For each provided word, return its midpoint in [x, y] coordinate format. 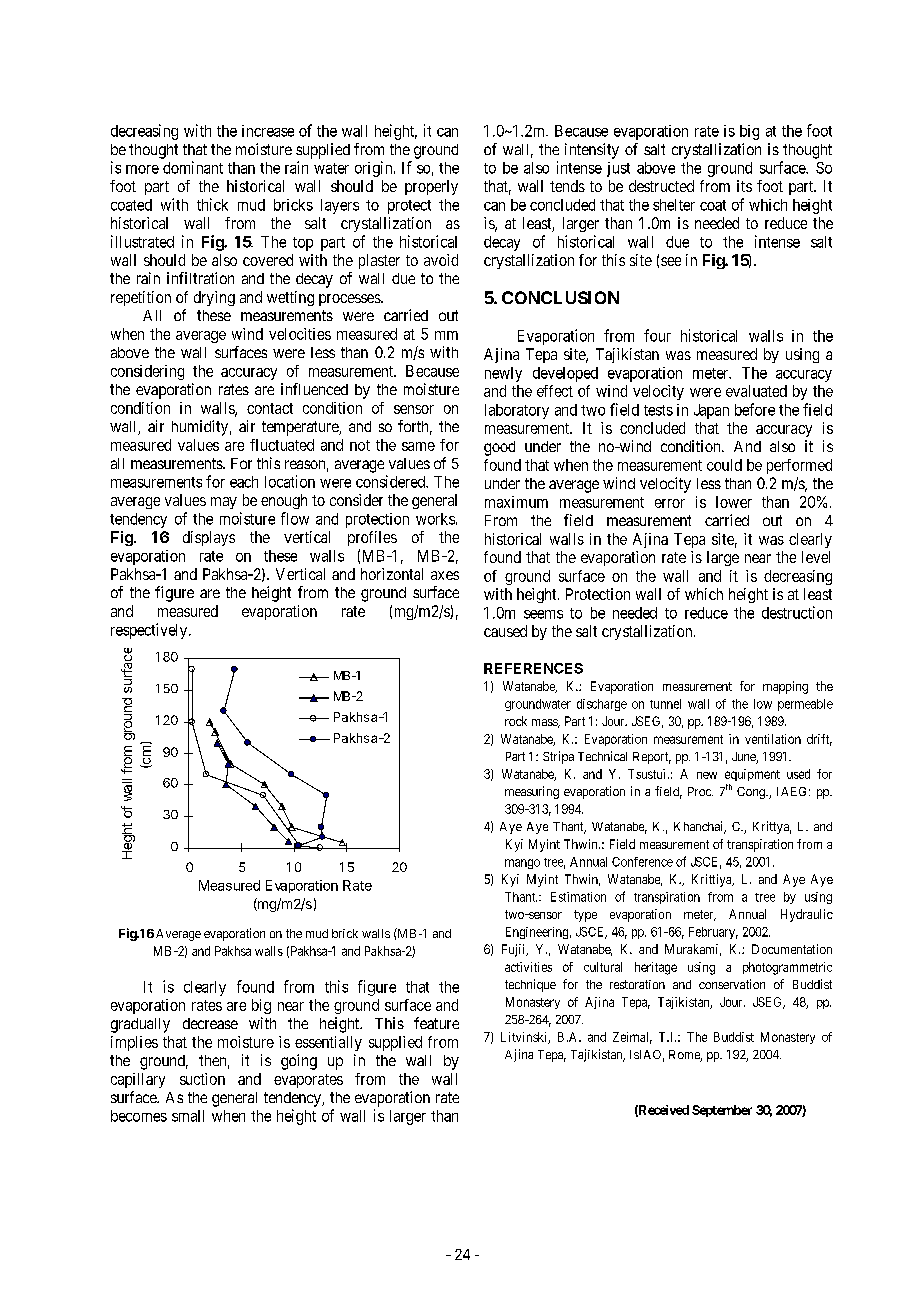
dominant [193, 167]
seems [543, 614]
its [744, 186]
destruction [797, 612]
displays [209, 538]
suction [202, 1079]
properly [431, 187]
